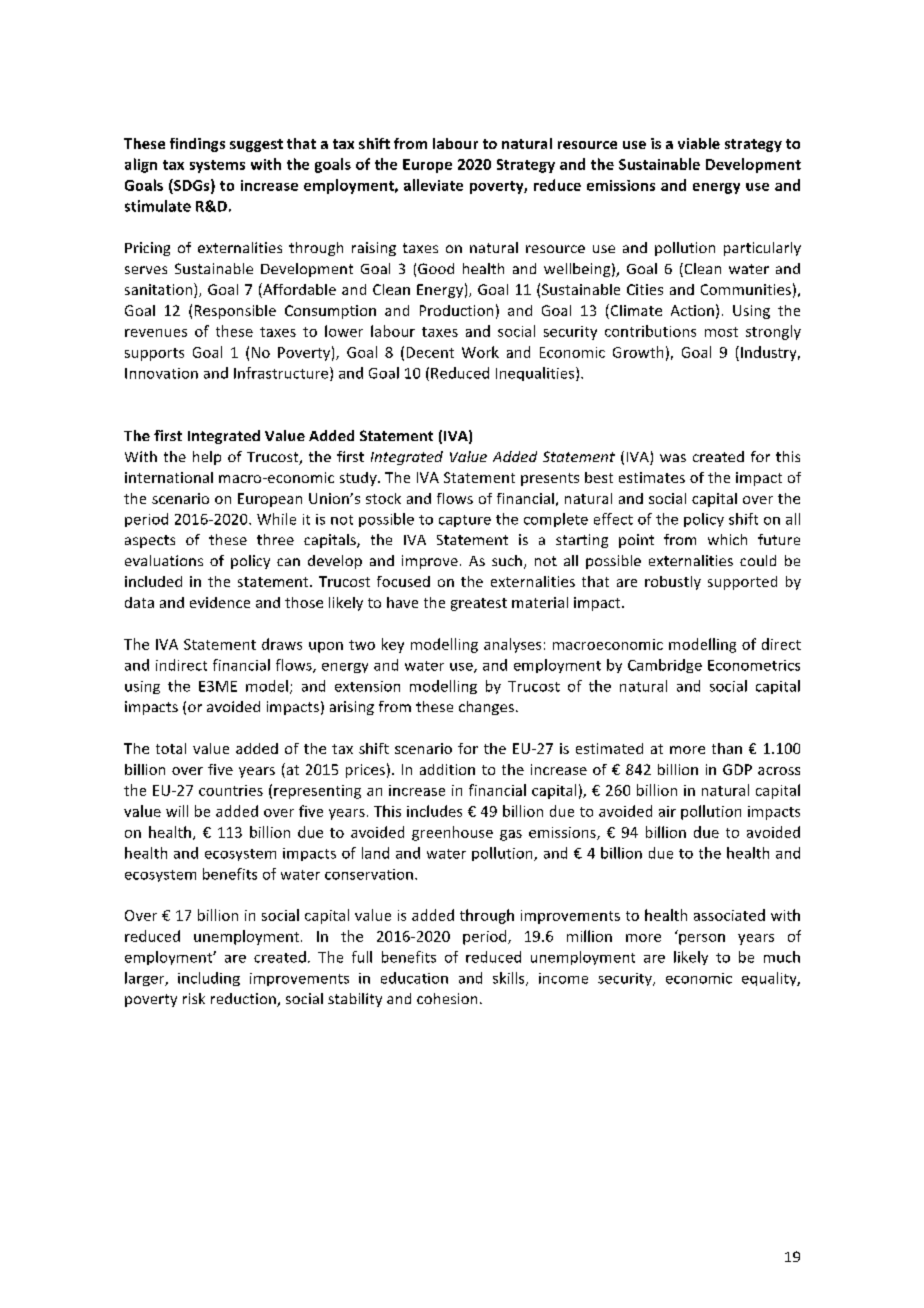 The image size is (924, 1308). Describe the element at coordinates (207, 458) in the screenshot. I see `help` at that location.
